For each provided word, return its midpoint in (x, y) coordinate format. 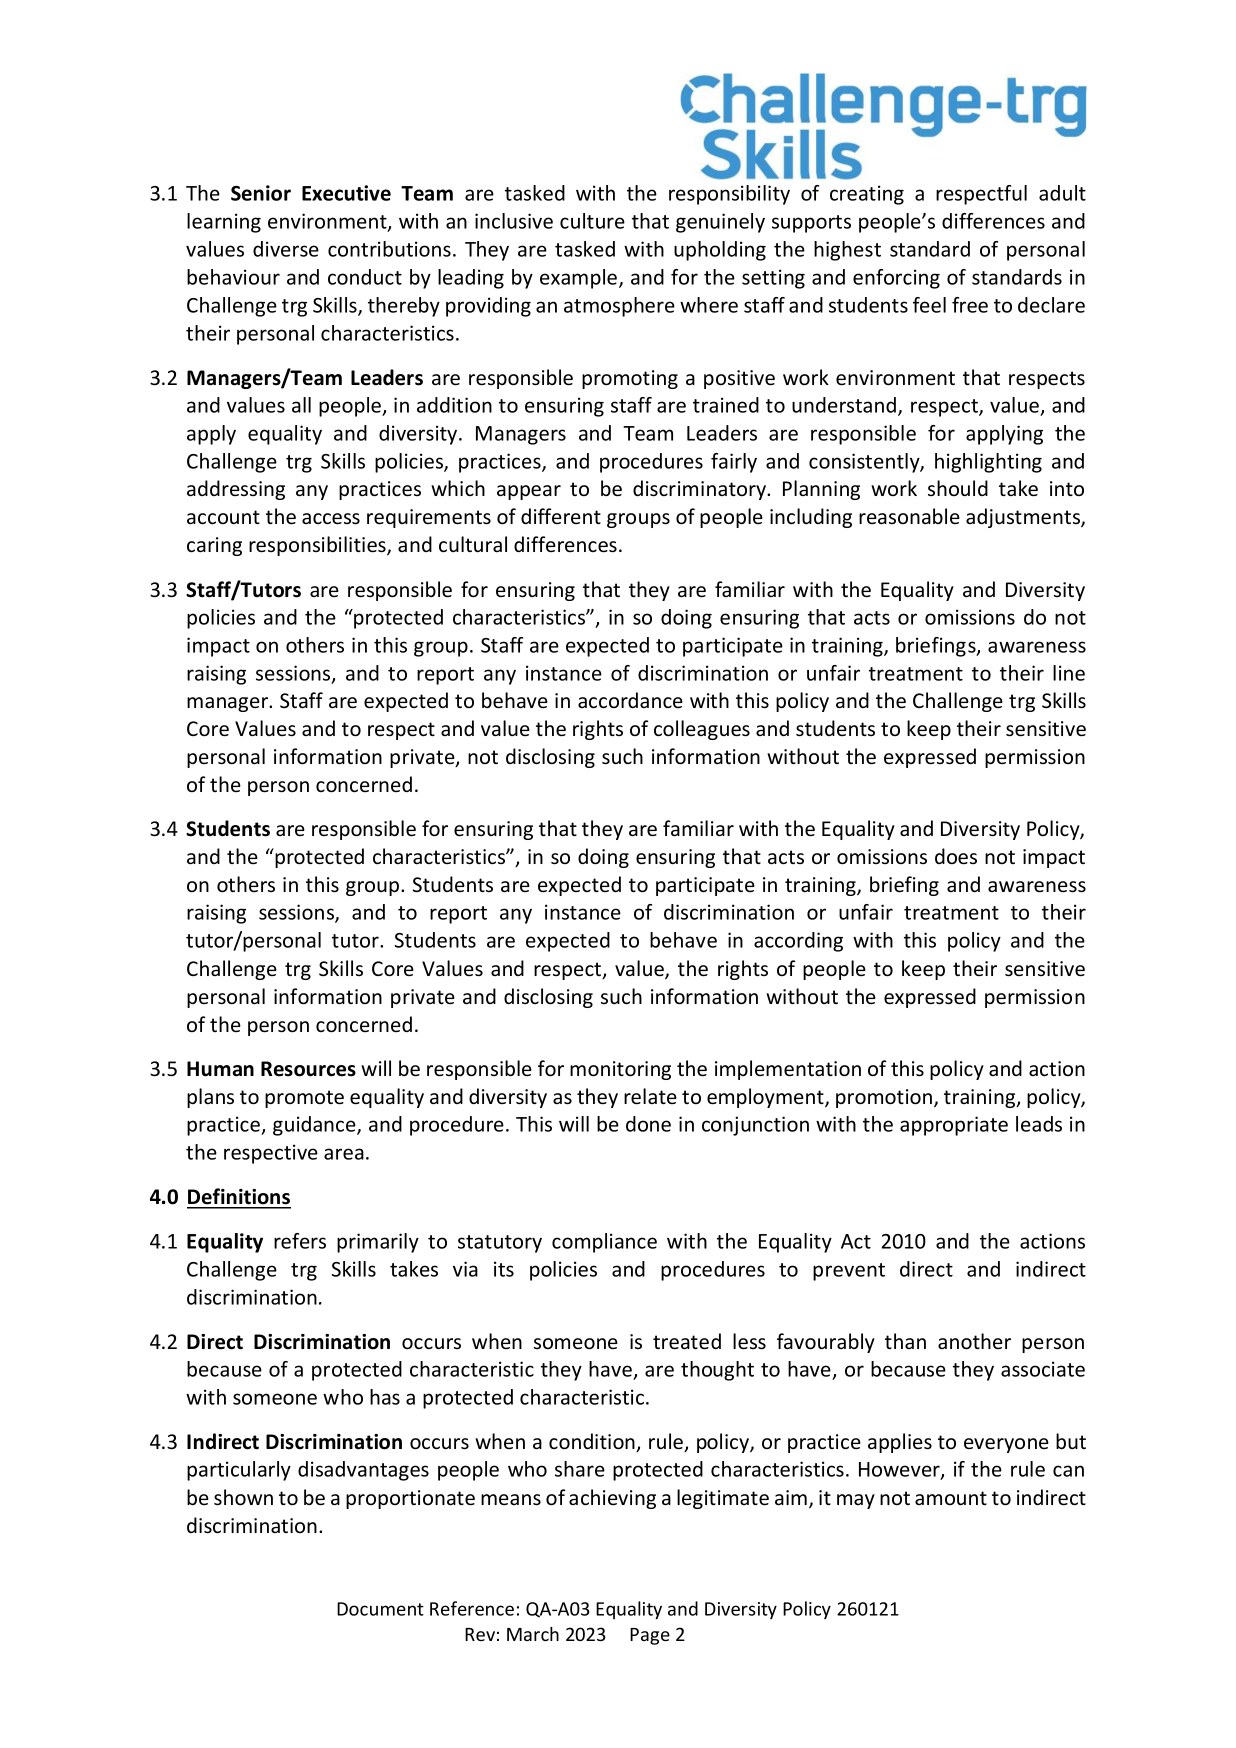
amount (951, 1498)
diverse (286, 249)
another (974, 1341)
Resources (308, 1069)
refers (300, 1241)
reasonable (909, 516)
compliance (604, 1243)
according (798, 942)
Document (380, 1609)
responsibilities (318, 546)
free (970, 305)
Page (650, 1636)
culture (592, 221)
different (561, 516)
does (956, 856)
